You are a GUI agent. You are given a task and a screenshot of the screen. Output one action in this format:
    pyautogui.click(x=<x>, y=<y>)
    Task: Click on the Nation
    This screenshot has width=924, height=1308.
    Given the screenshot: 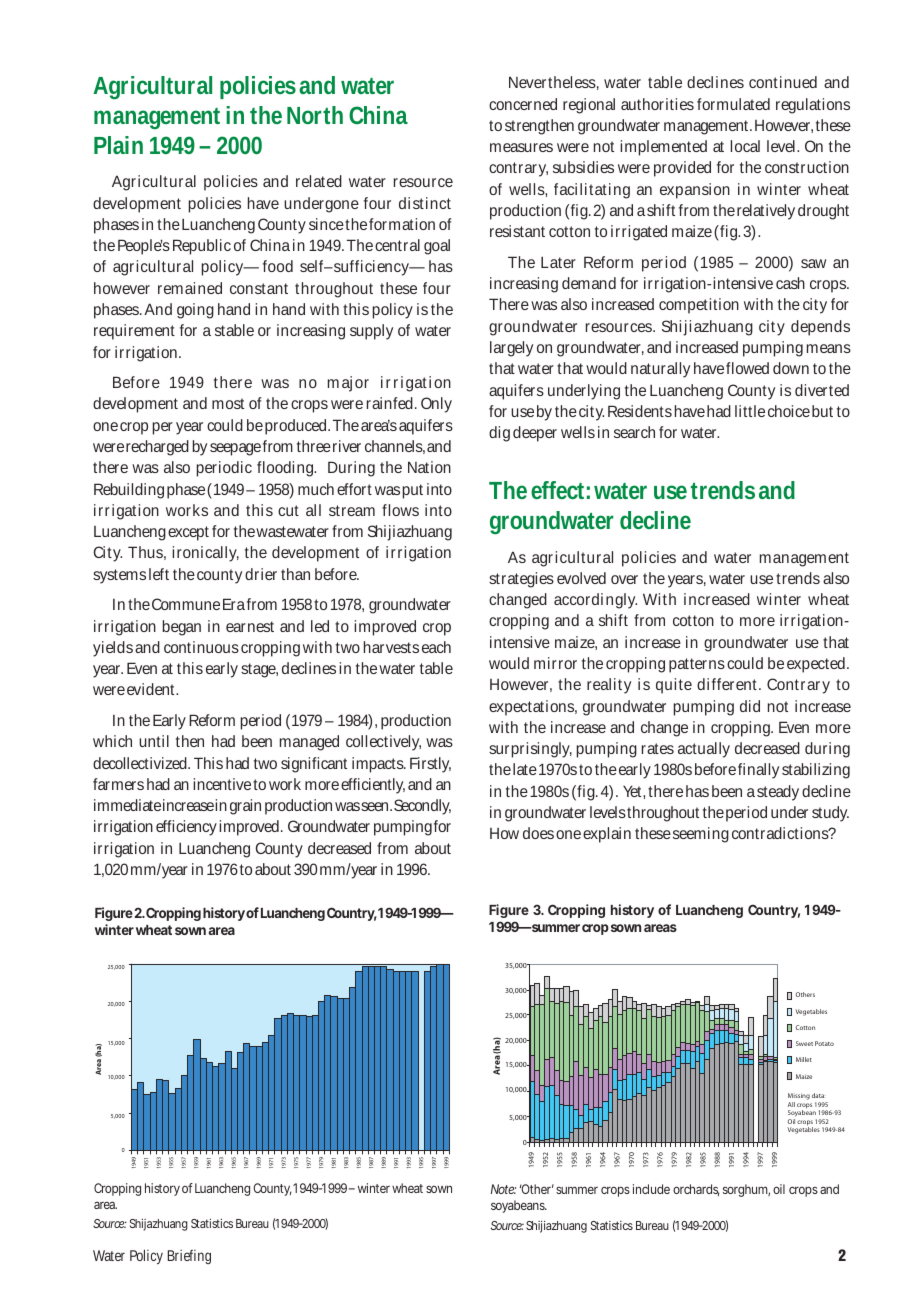 What is the action you would take?
    pyautogui.click(x=429, y=467)
